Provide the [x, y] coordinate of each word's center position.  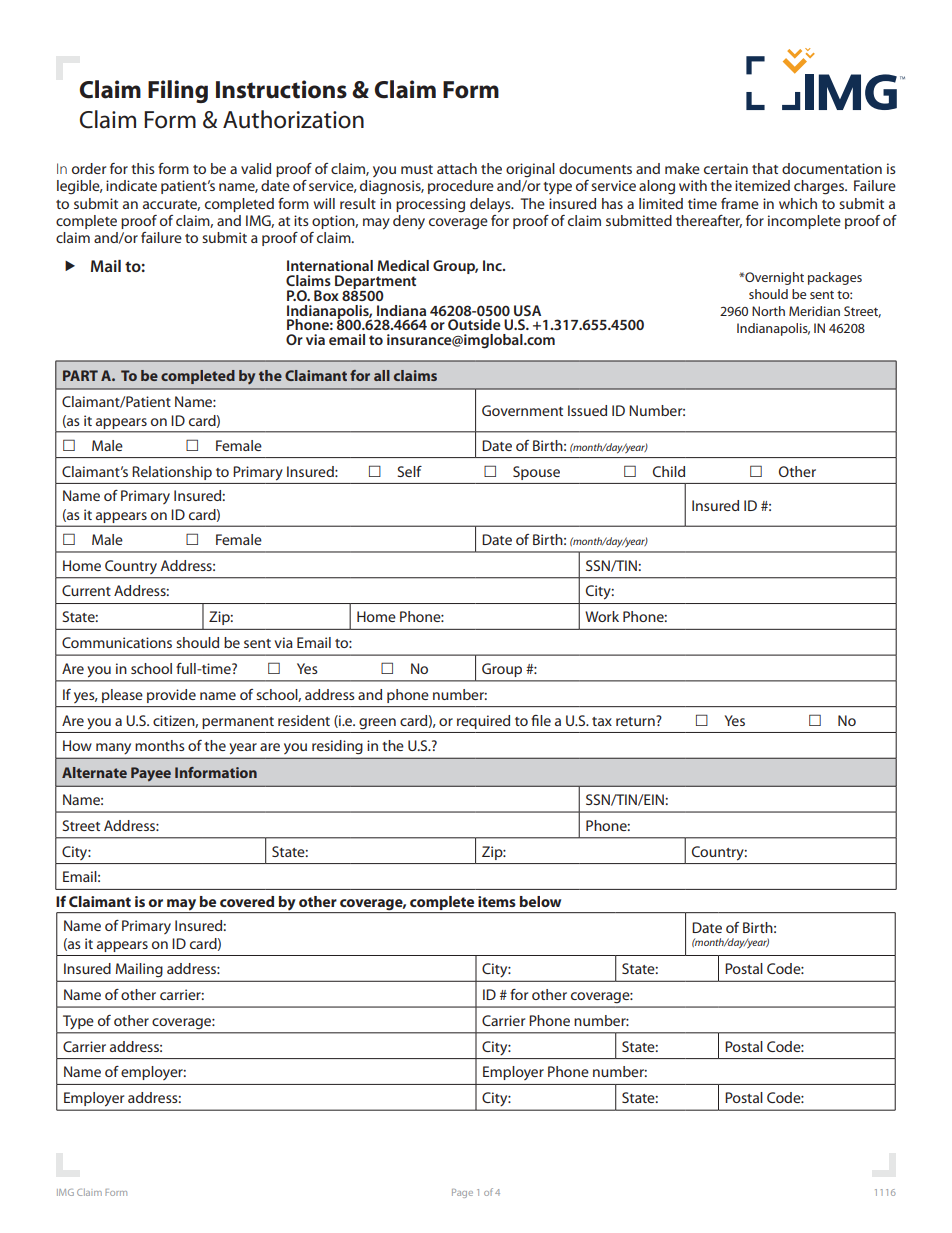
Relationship [172, 473]
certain [726, 168]
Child [669, 471]
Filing [178, 91]
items [497, 901]
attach [457, 168]
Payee [151, 774]
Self [409, 471]
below [540, 901]
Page [462, 1193]
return [636, 721]
